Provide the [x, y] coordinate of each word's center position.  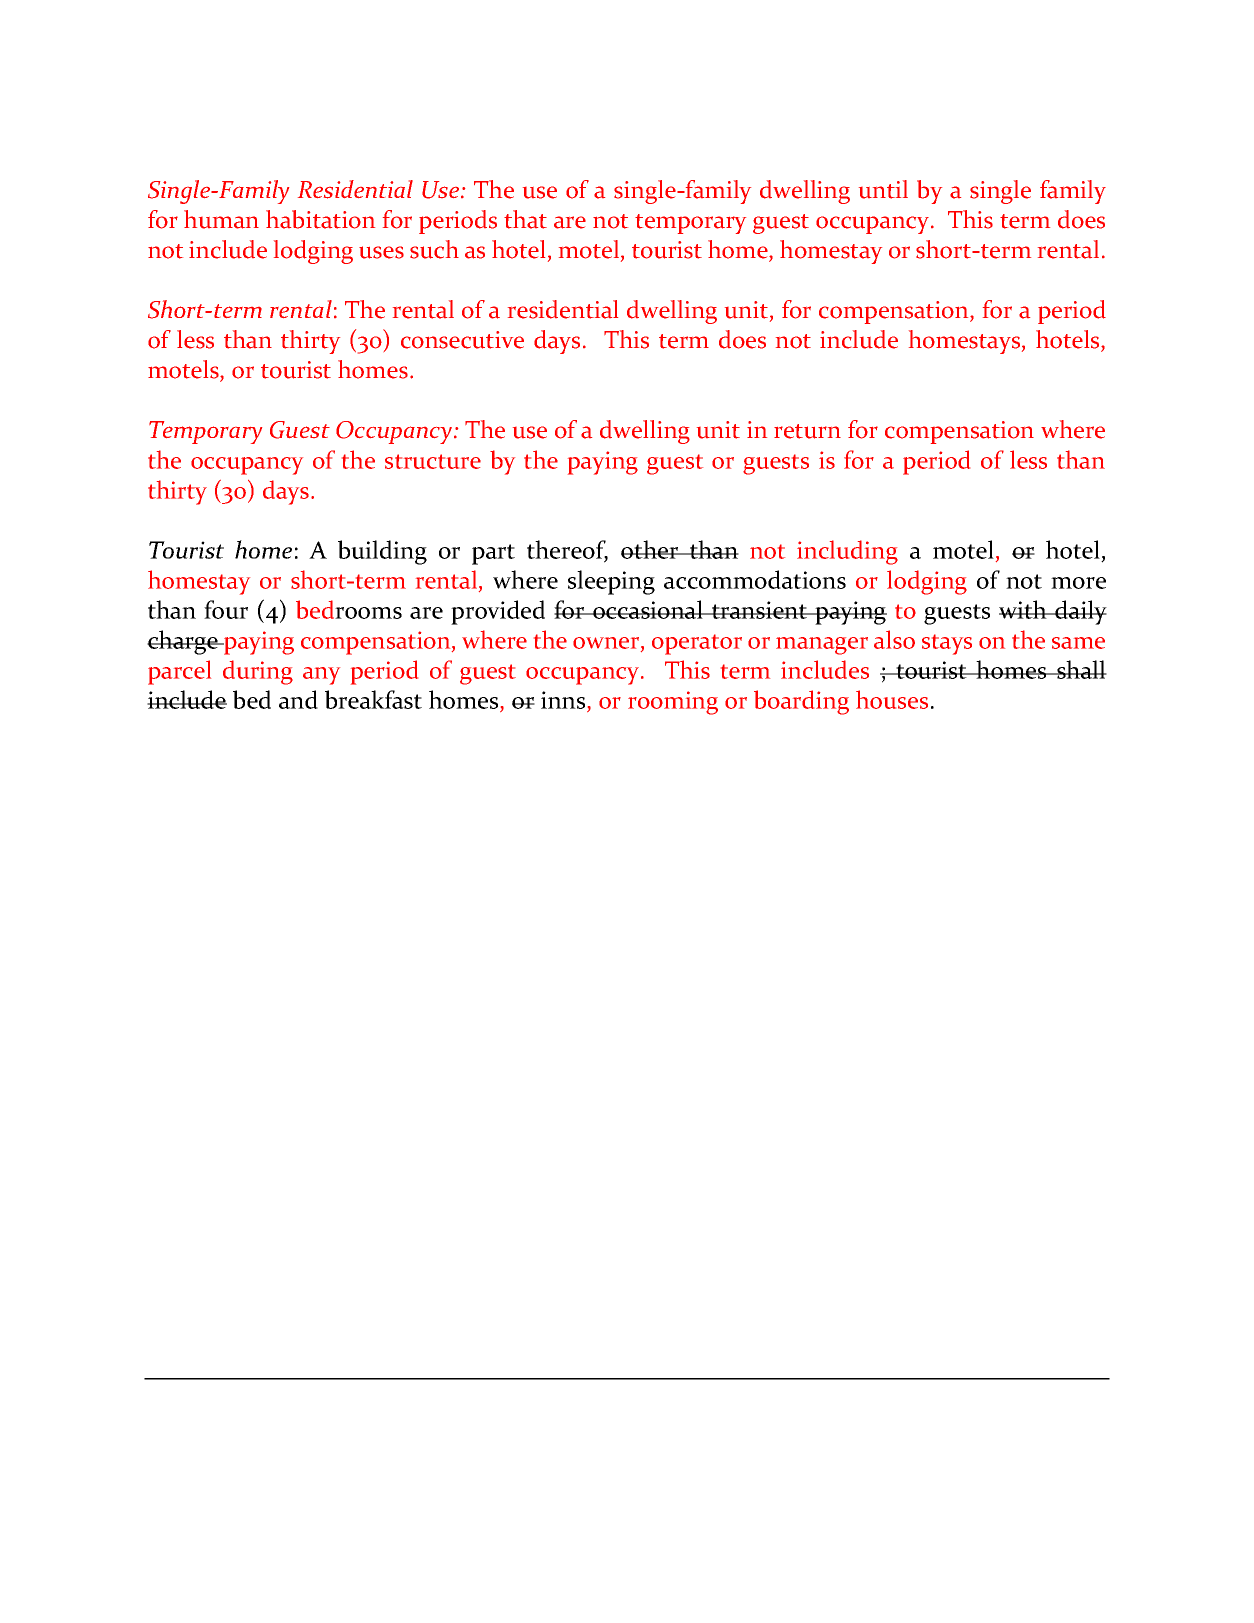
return [807, 431]
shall [1081, 669]
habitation [320, 219]
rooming [673, 703]
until [883, 189]
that [525, 219]
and [298, 699]
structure [433, 461]
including [847, 552]
